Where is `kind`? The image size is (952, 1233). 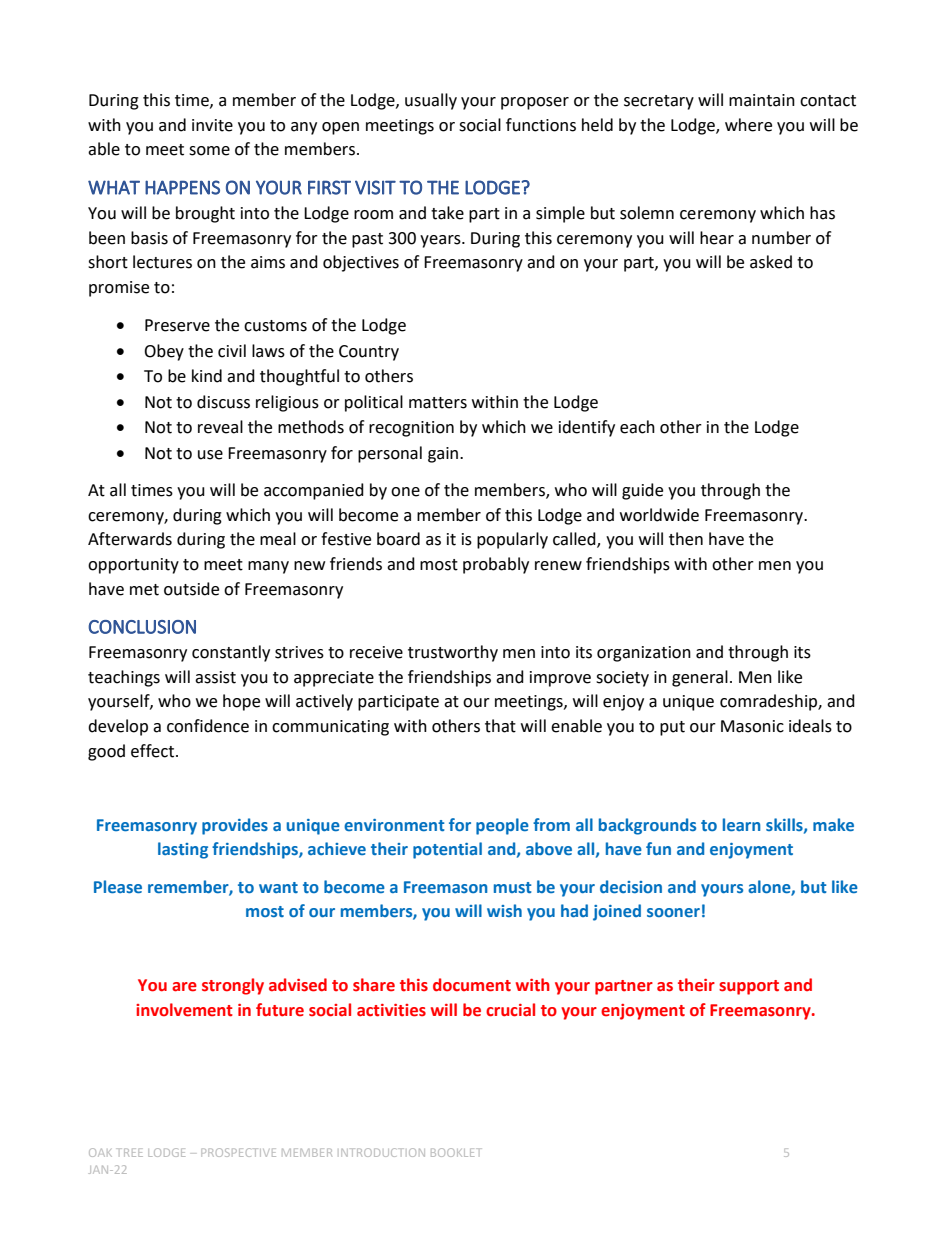 kind is located at coordinates (207, 376).
